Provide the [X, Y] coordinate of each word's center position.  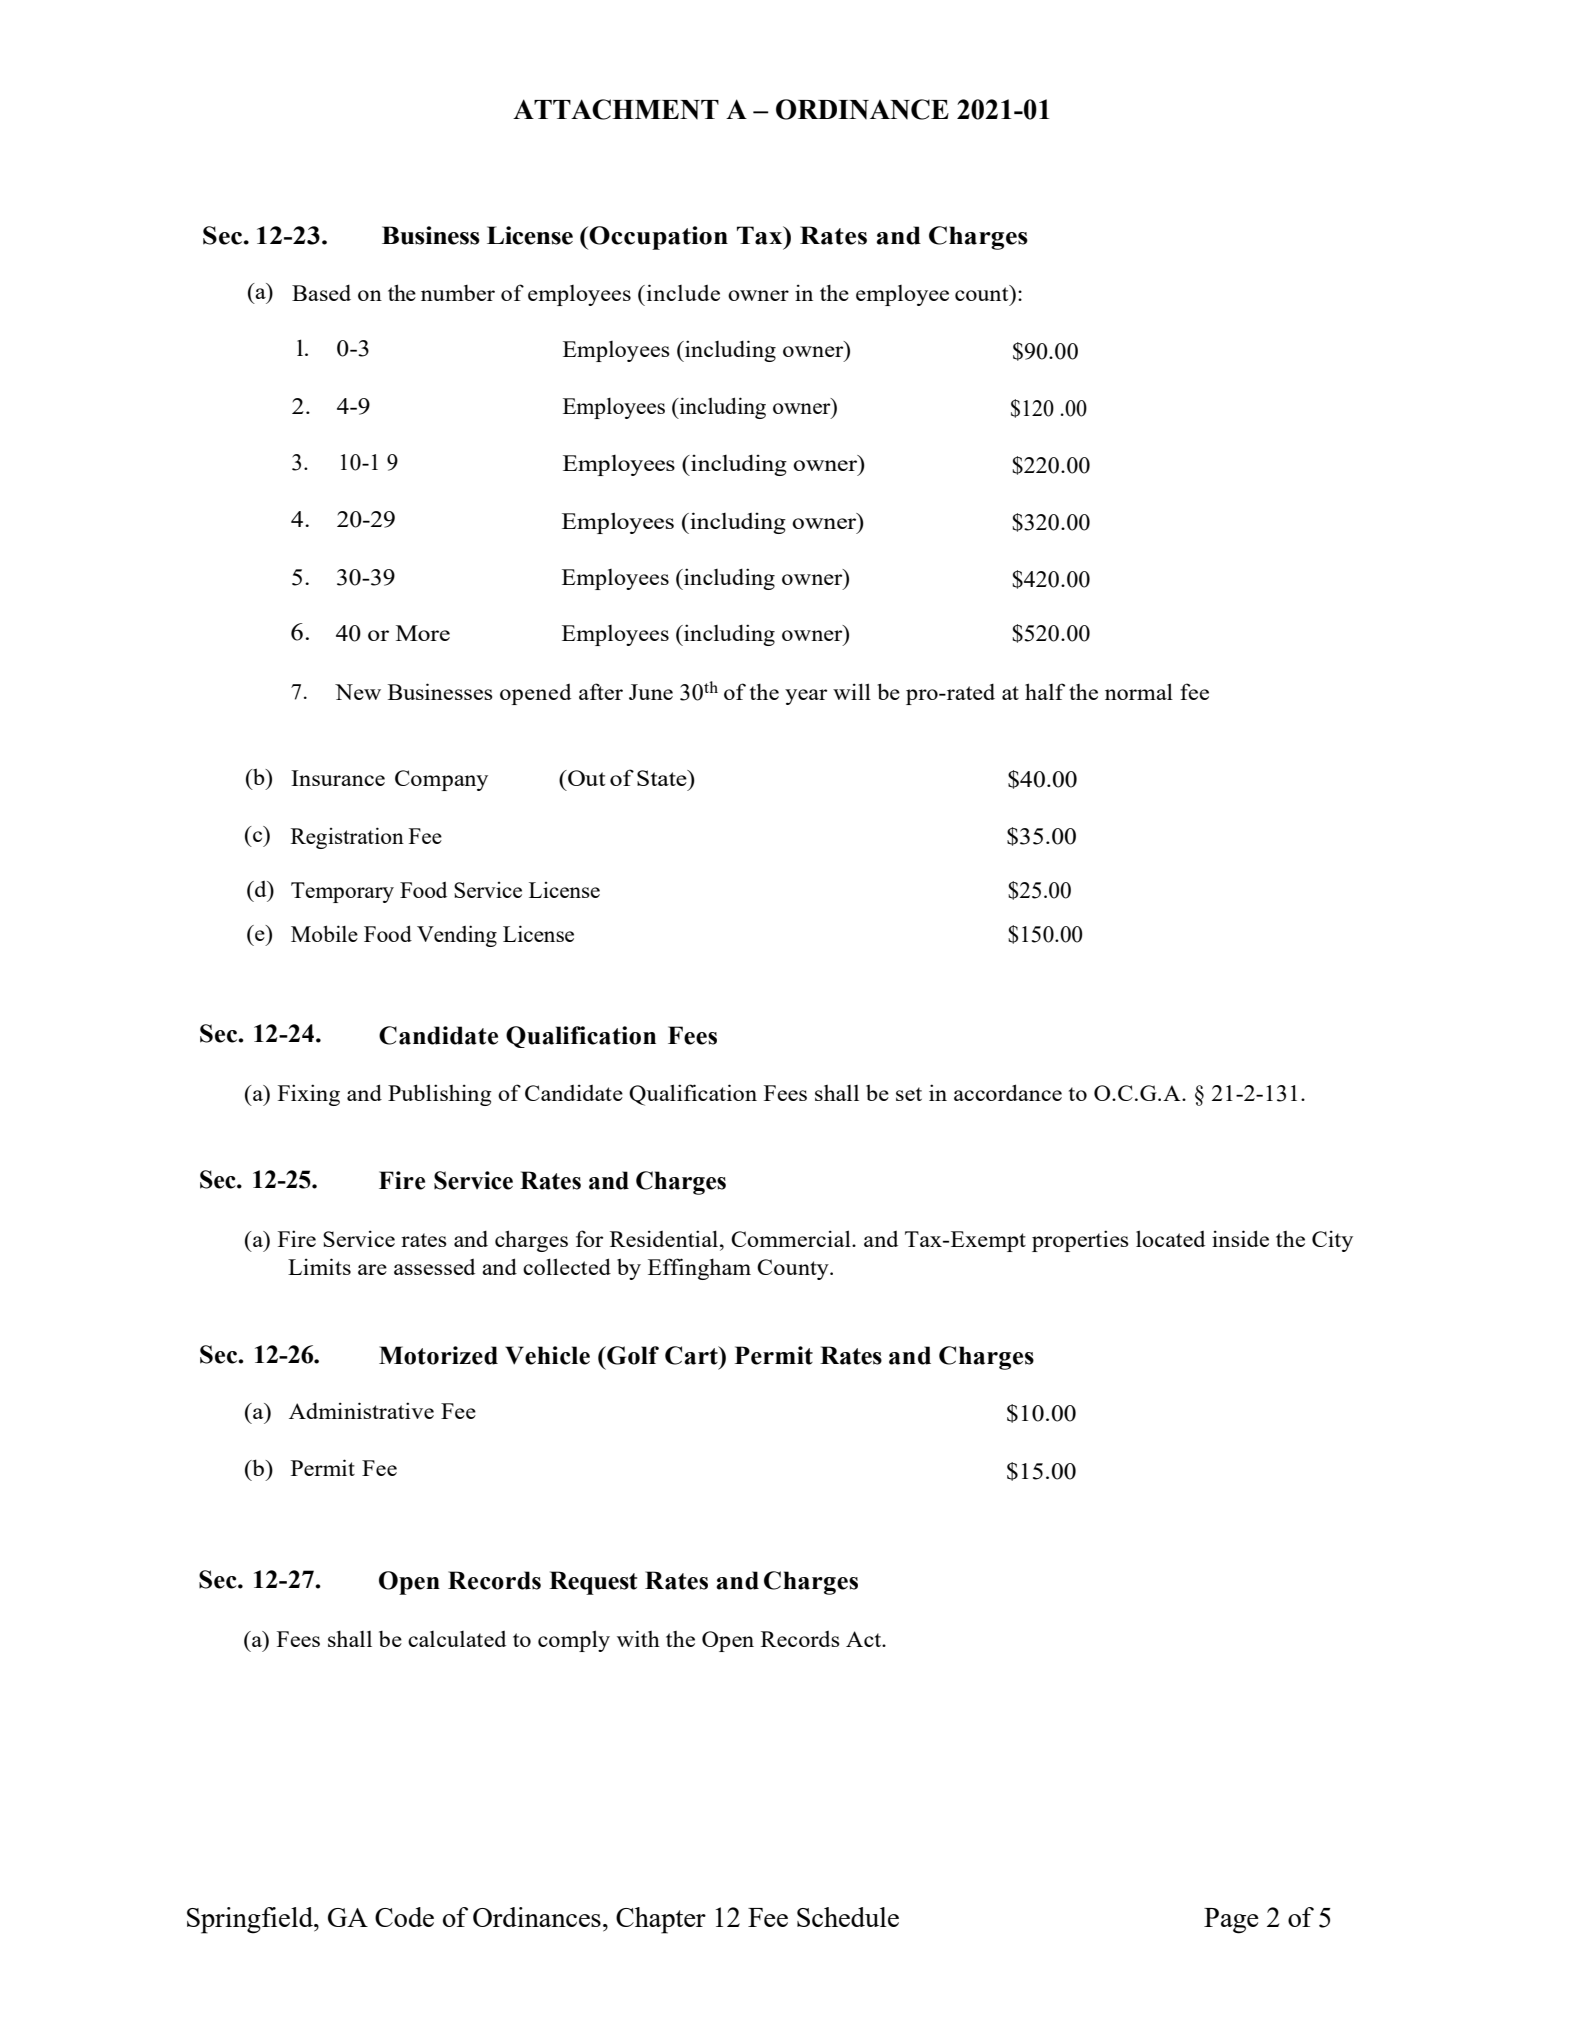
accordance [1008, 1092]
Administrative [361, 1410]
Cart [692, 1355]
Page [1231, 1921]
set [909, 1094]
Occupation [657, 238]
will [852, 691]
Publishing [440, 1095]
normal [1139, 691]
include [682, 292]
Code [404, 1917]
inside [1240, 1238]
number [458, 293]
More [423, 633]
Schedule [848, 1917]
